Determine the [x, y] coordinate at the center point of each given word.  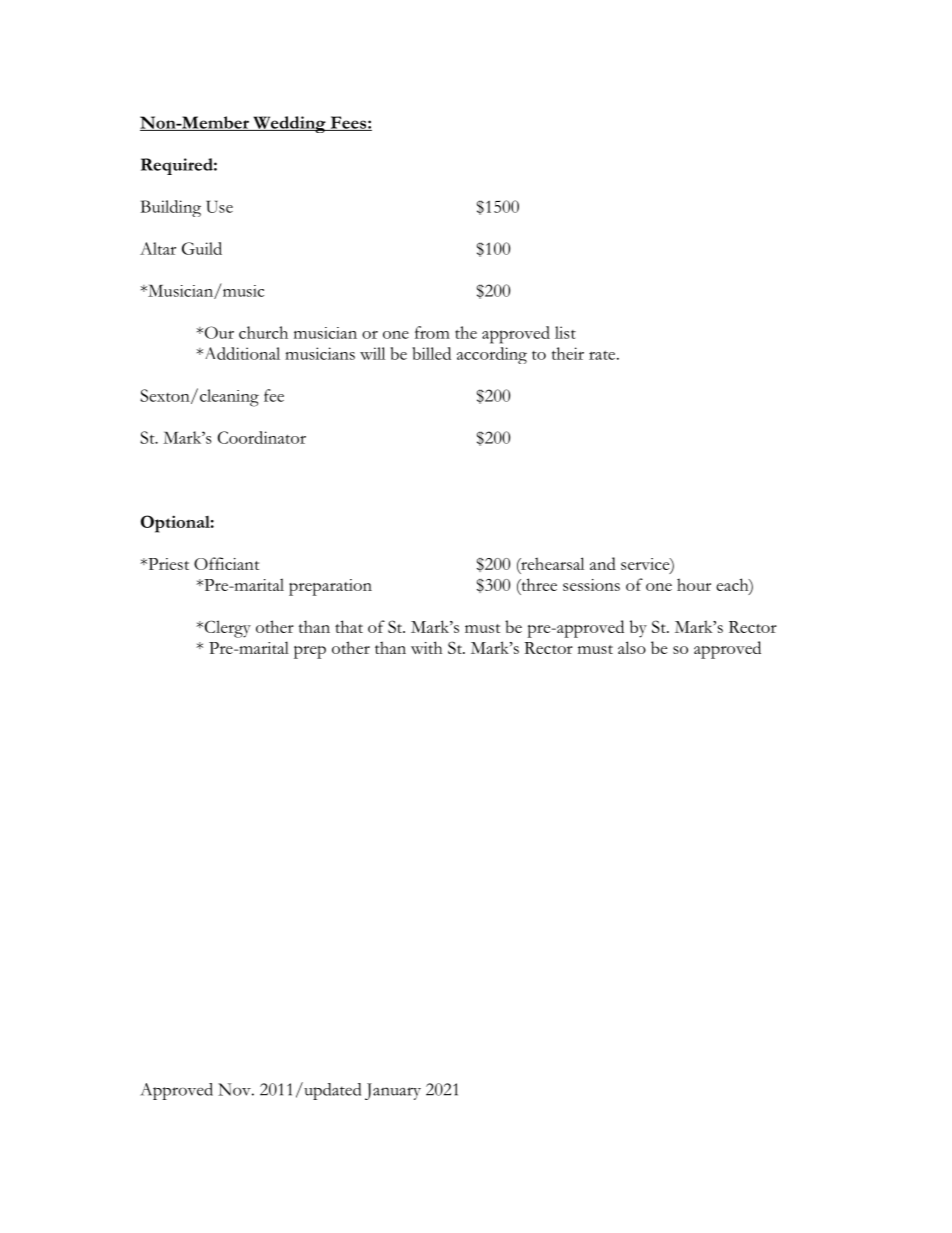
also [632, 647]
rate [603, 355]
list [565, 332]
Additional [240, 353]
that [349, 626]
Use [219, 206]
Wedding [289, 124]
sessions [591, 585]
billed [431, 353]
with [426, 647]
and [603, 563]
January [393, 1091]
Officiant [226, 563]
